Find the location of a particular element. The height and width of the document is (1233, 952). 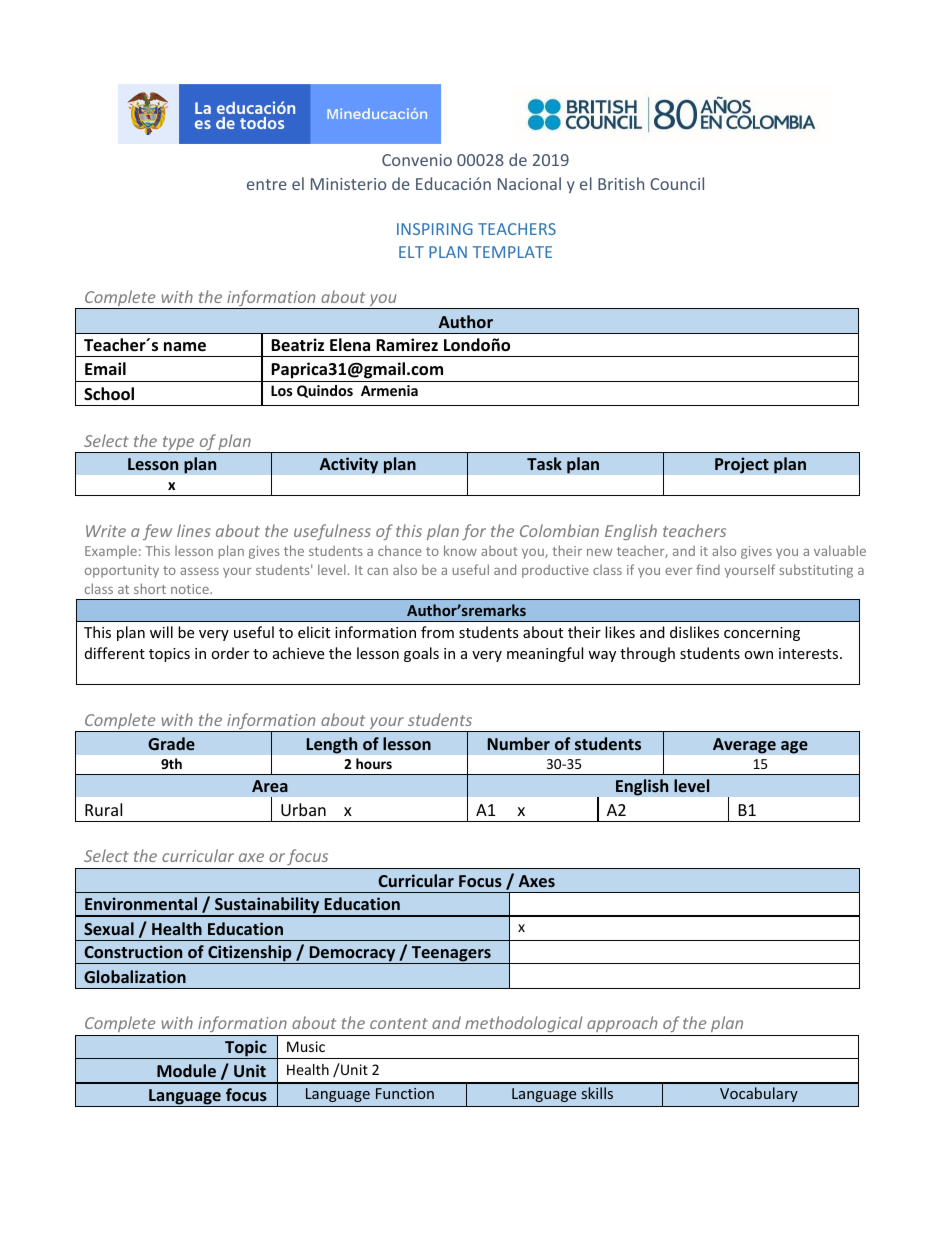

know is located at coordinates (460, 550).
